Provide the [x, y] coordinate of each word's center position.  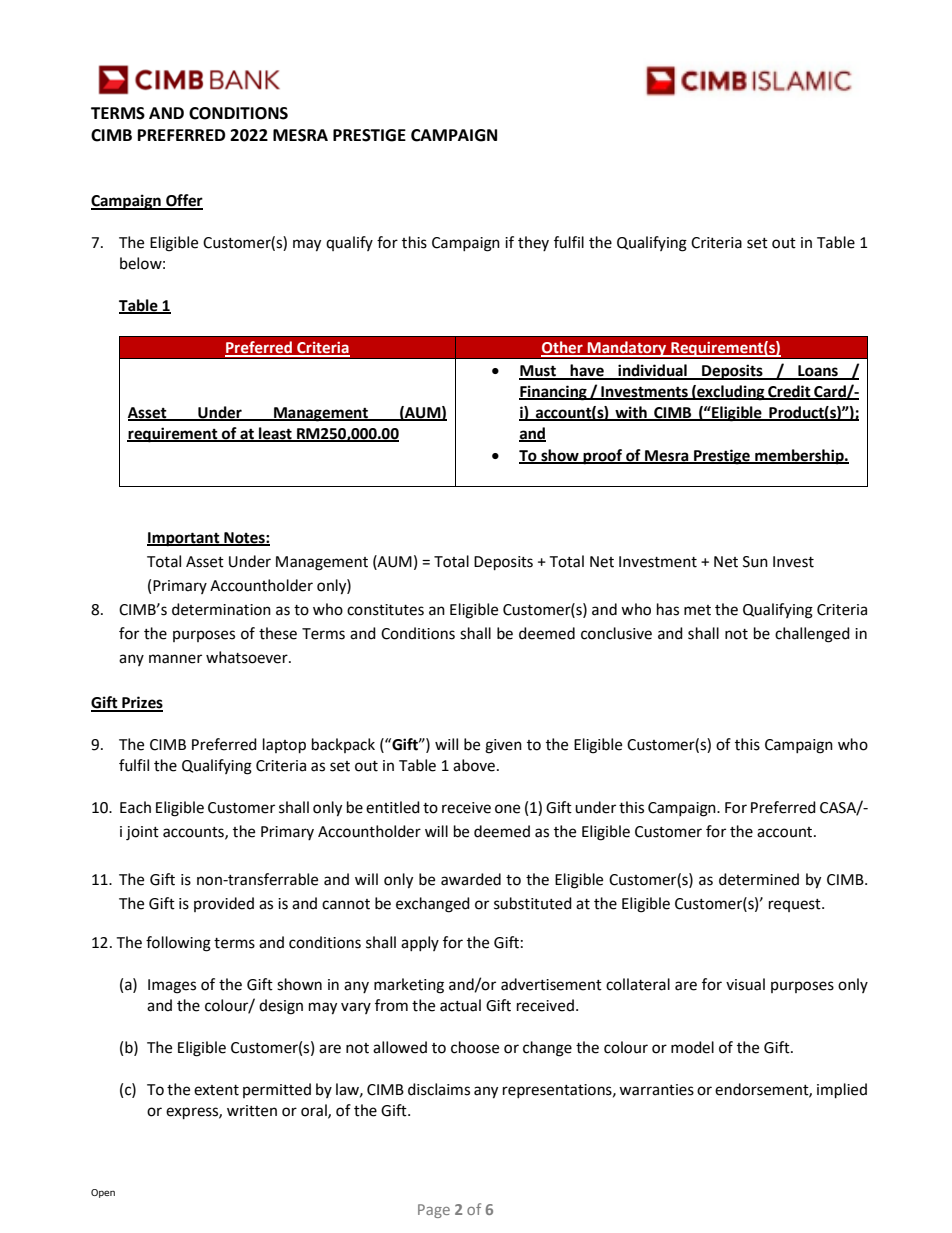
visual [745, 984]
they [533, 243]
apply [420, 943]
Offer [183, 201]
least [275, 434]
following [178, 944]
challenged [812, 635]
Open [103, 1193]
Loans [818, 372]
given [503, 746]
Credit [789, 392]
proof [602, 457]
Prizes [141, 703]
